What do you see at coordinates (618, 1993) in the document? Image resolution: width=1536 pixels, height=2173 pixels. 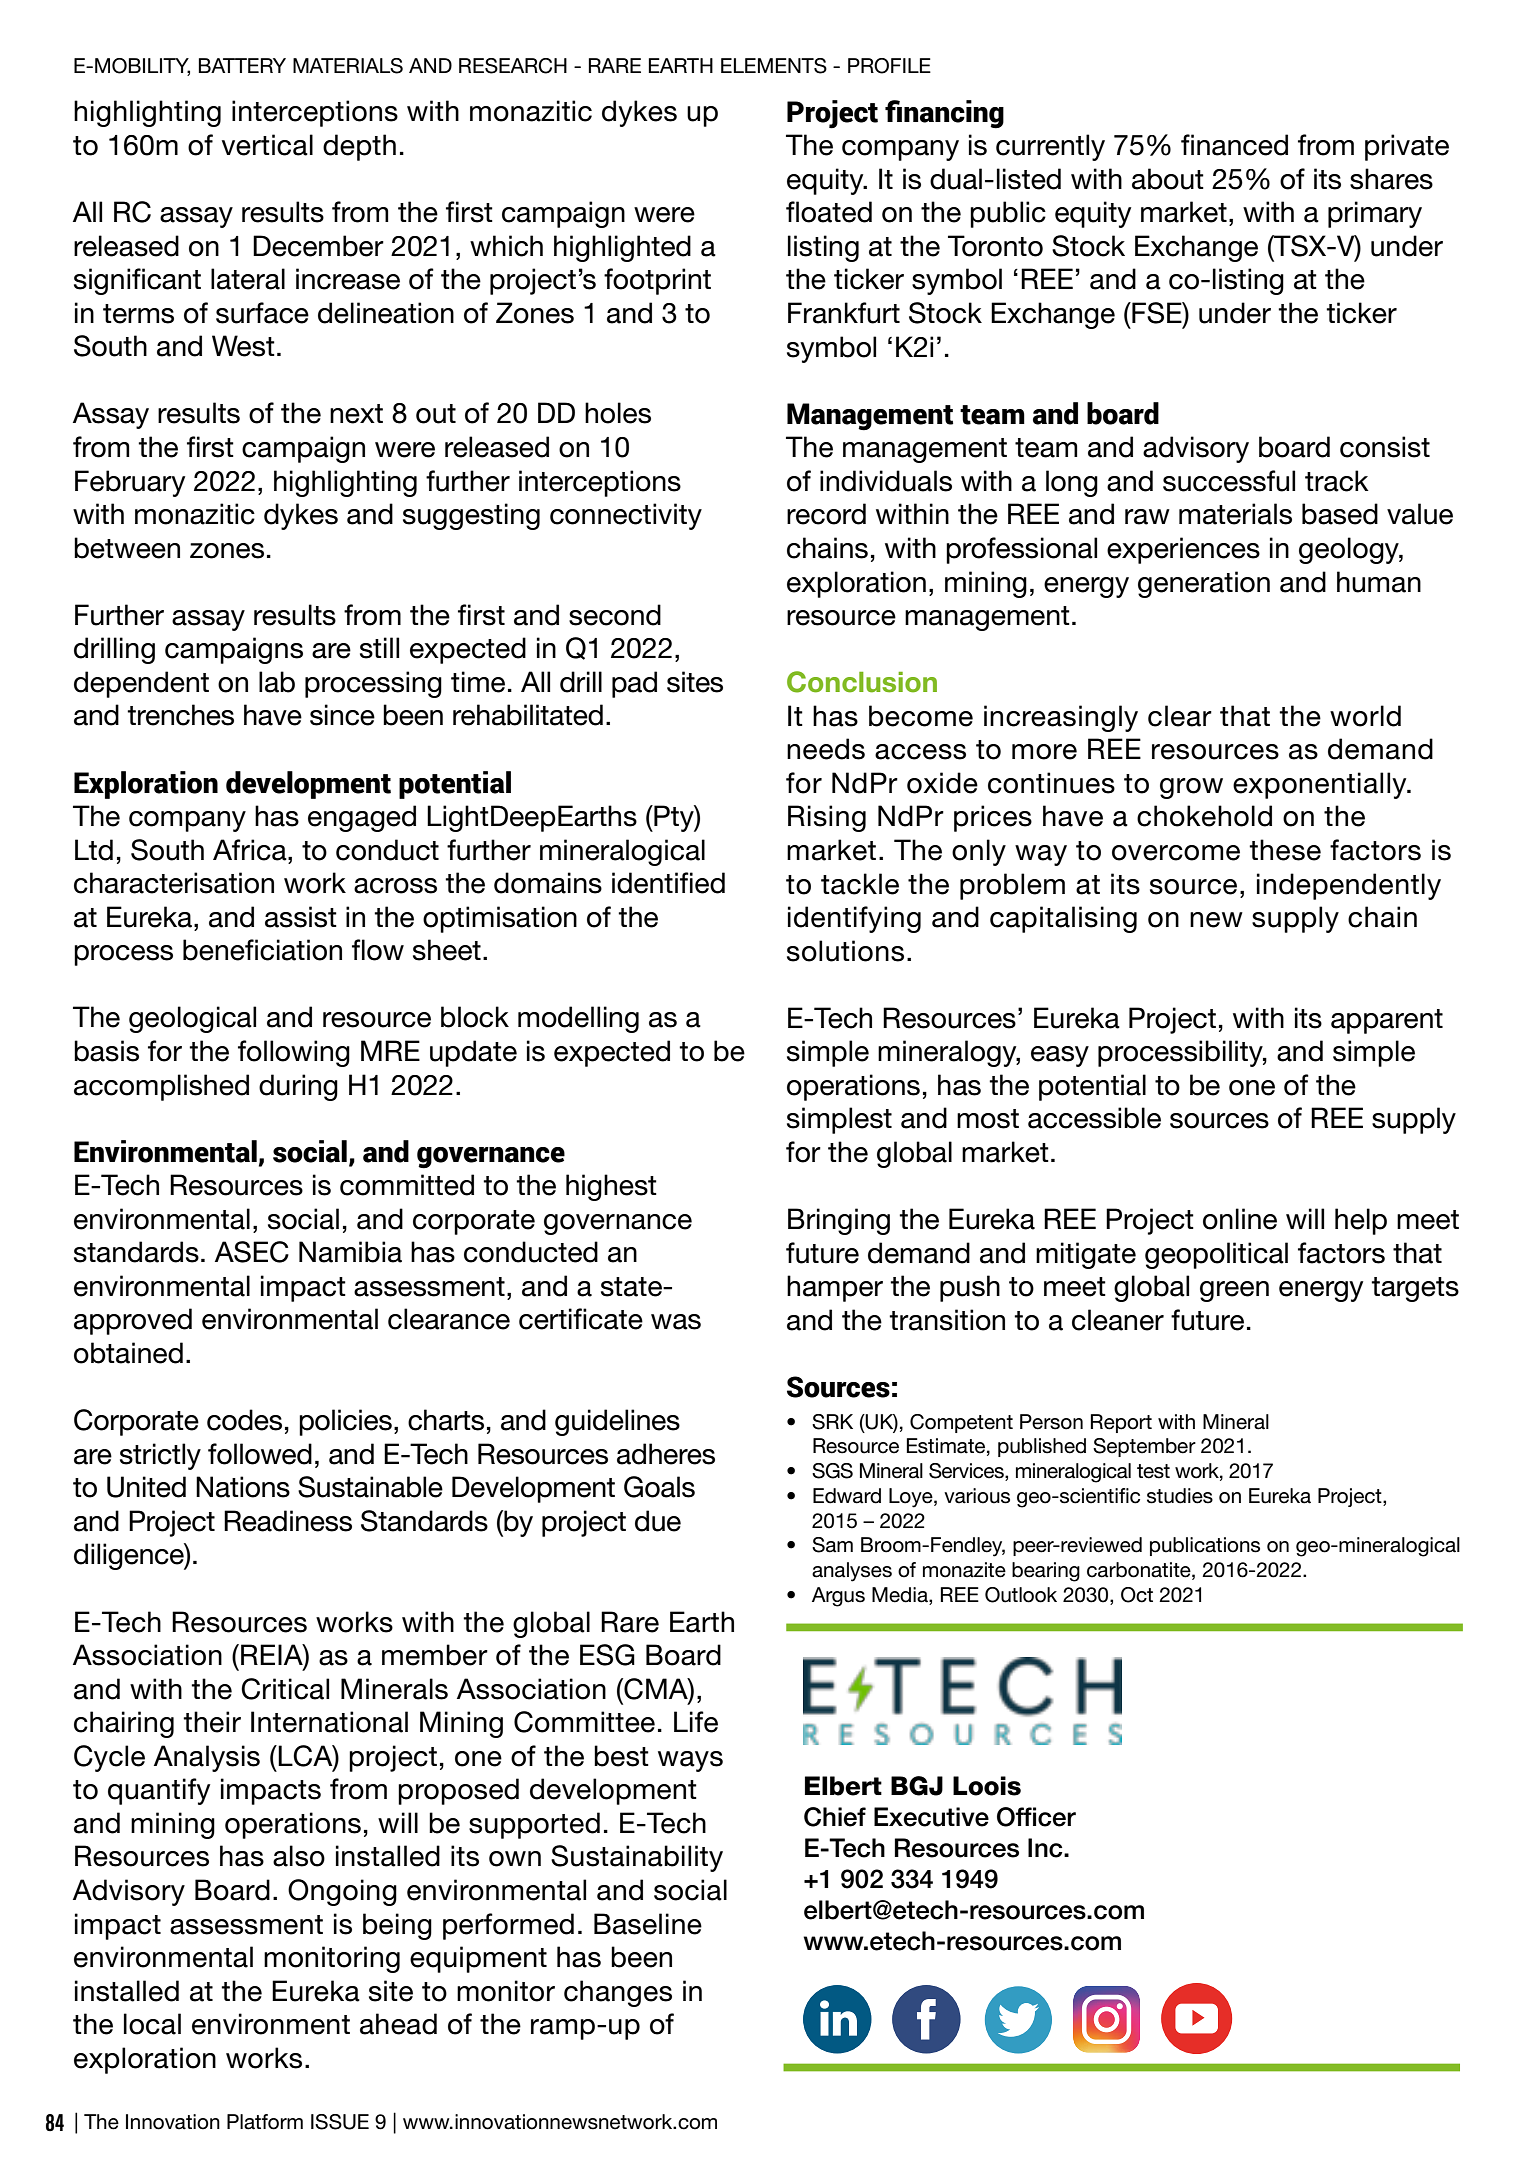 I see `changes` at bounding box center [618, 1993].
